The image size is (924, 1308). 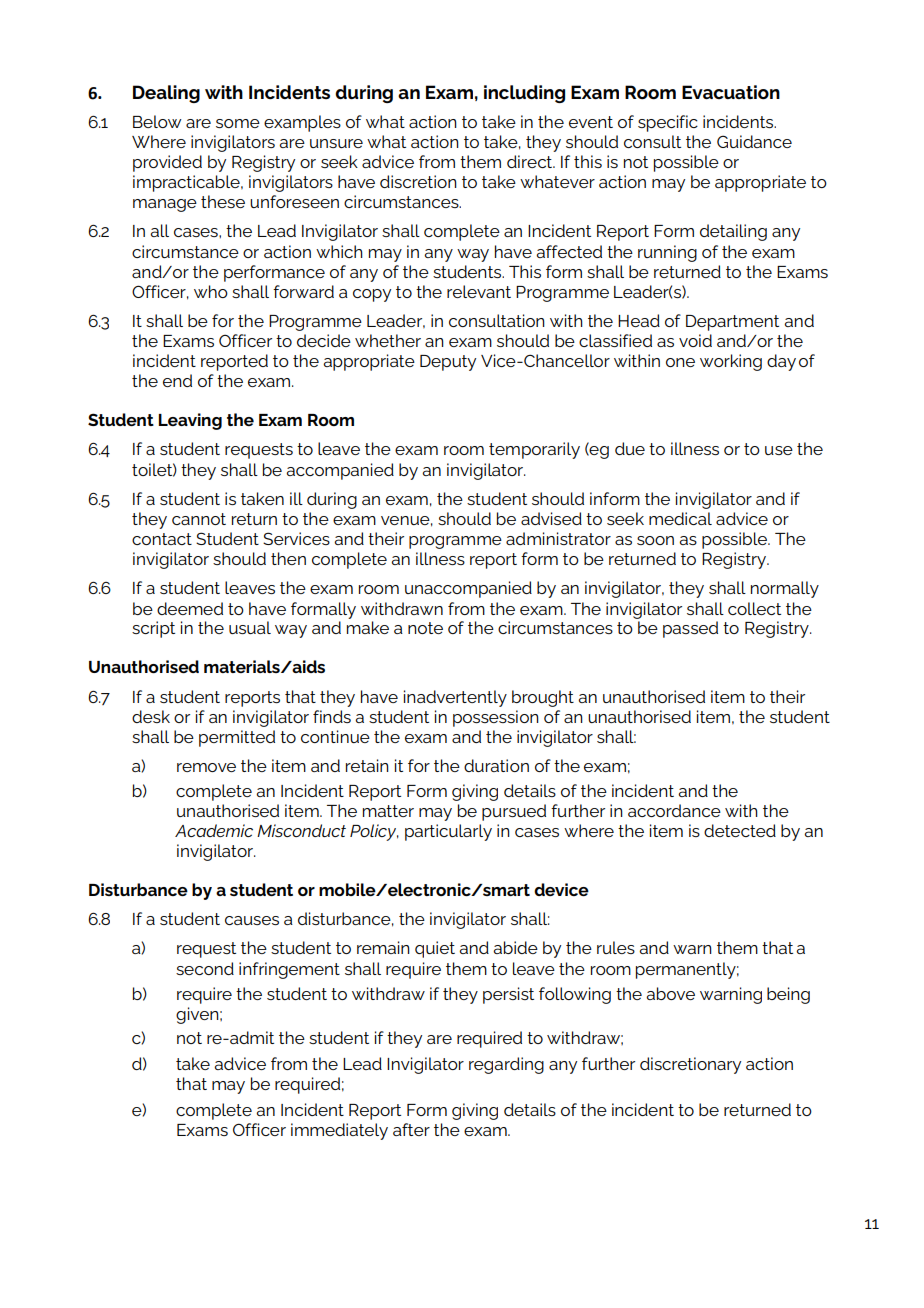 What do you see at coordinates (496, 765) in the document?
I see `duration` at bounding box center [496, 765].
